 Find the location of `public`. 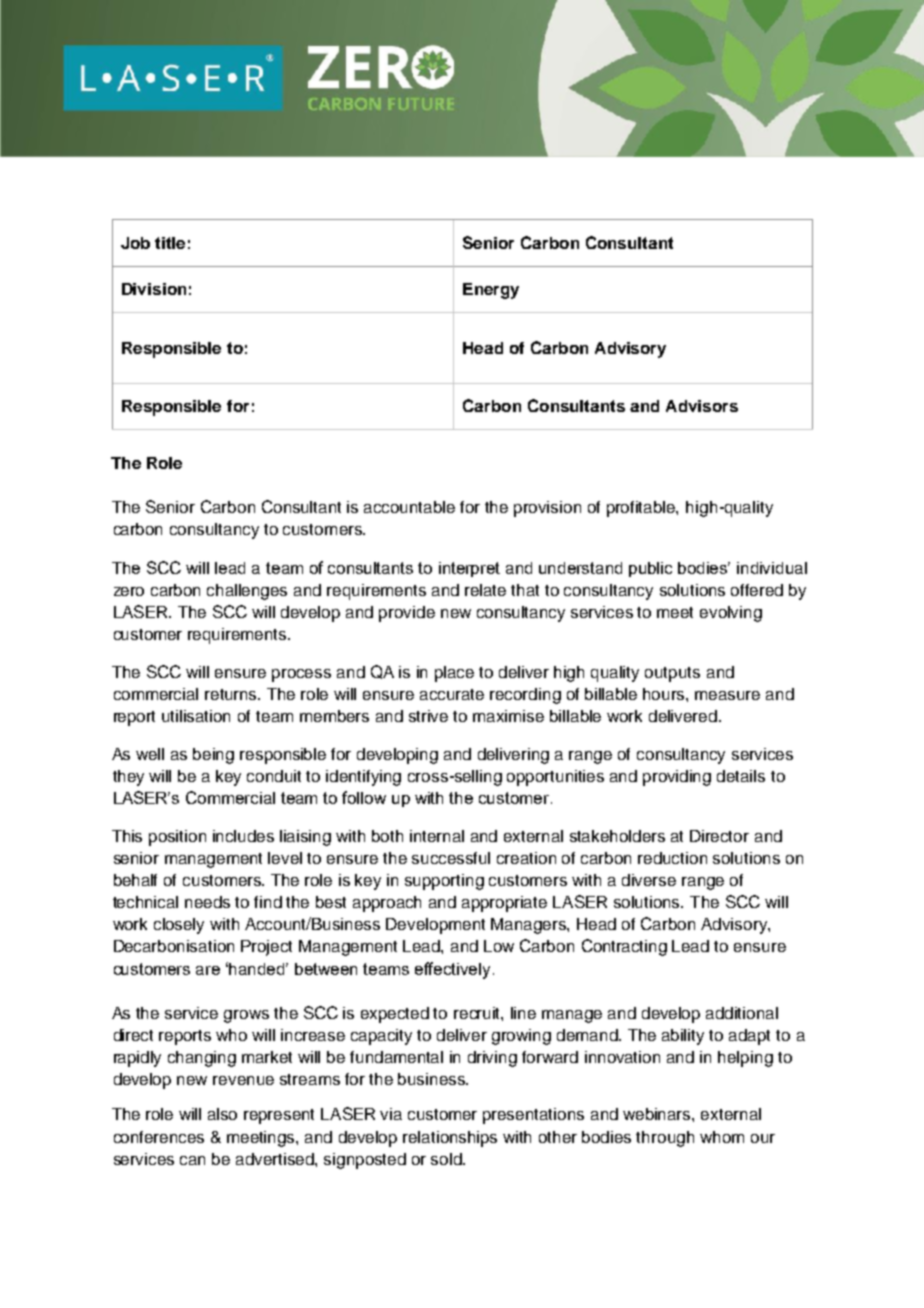

public is located at coordinates (650, 569).
